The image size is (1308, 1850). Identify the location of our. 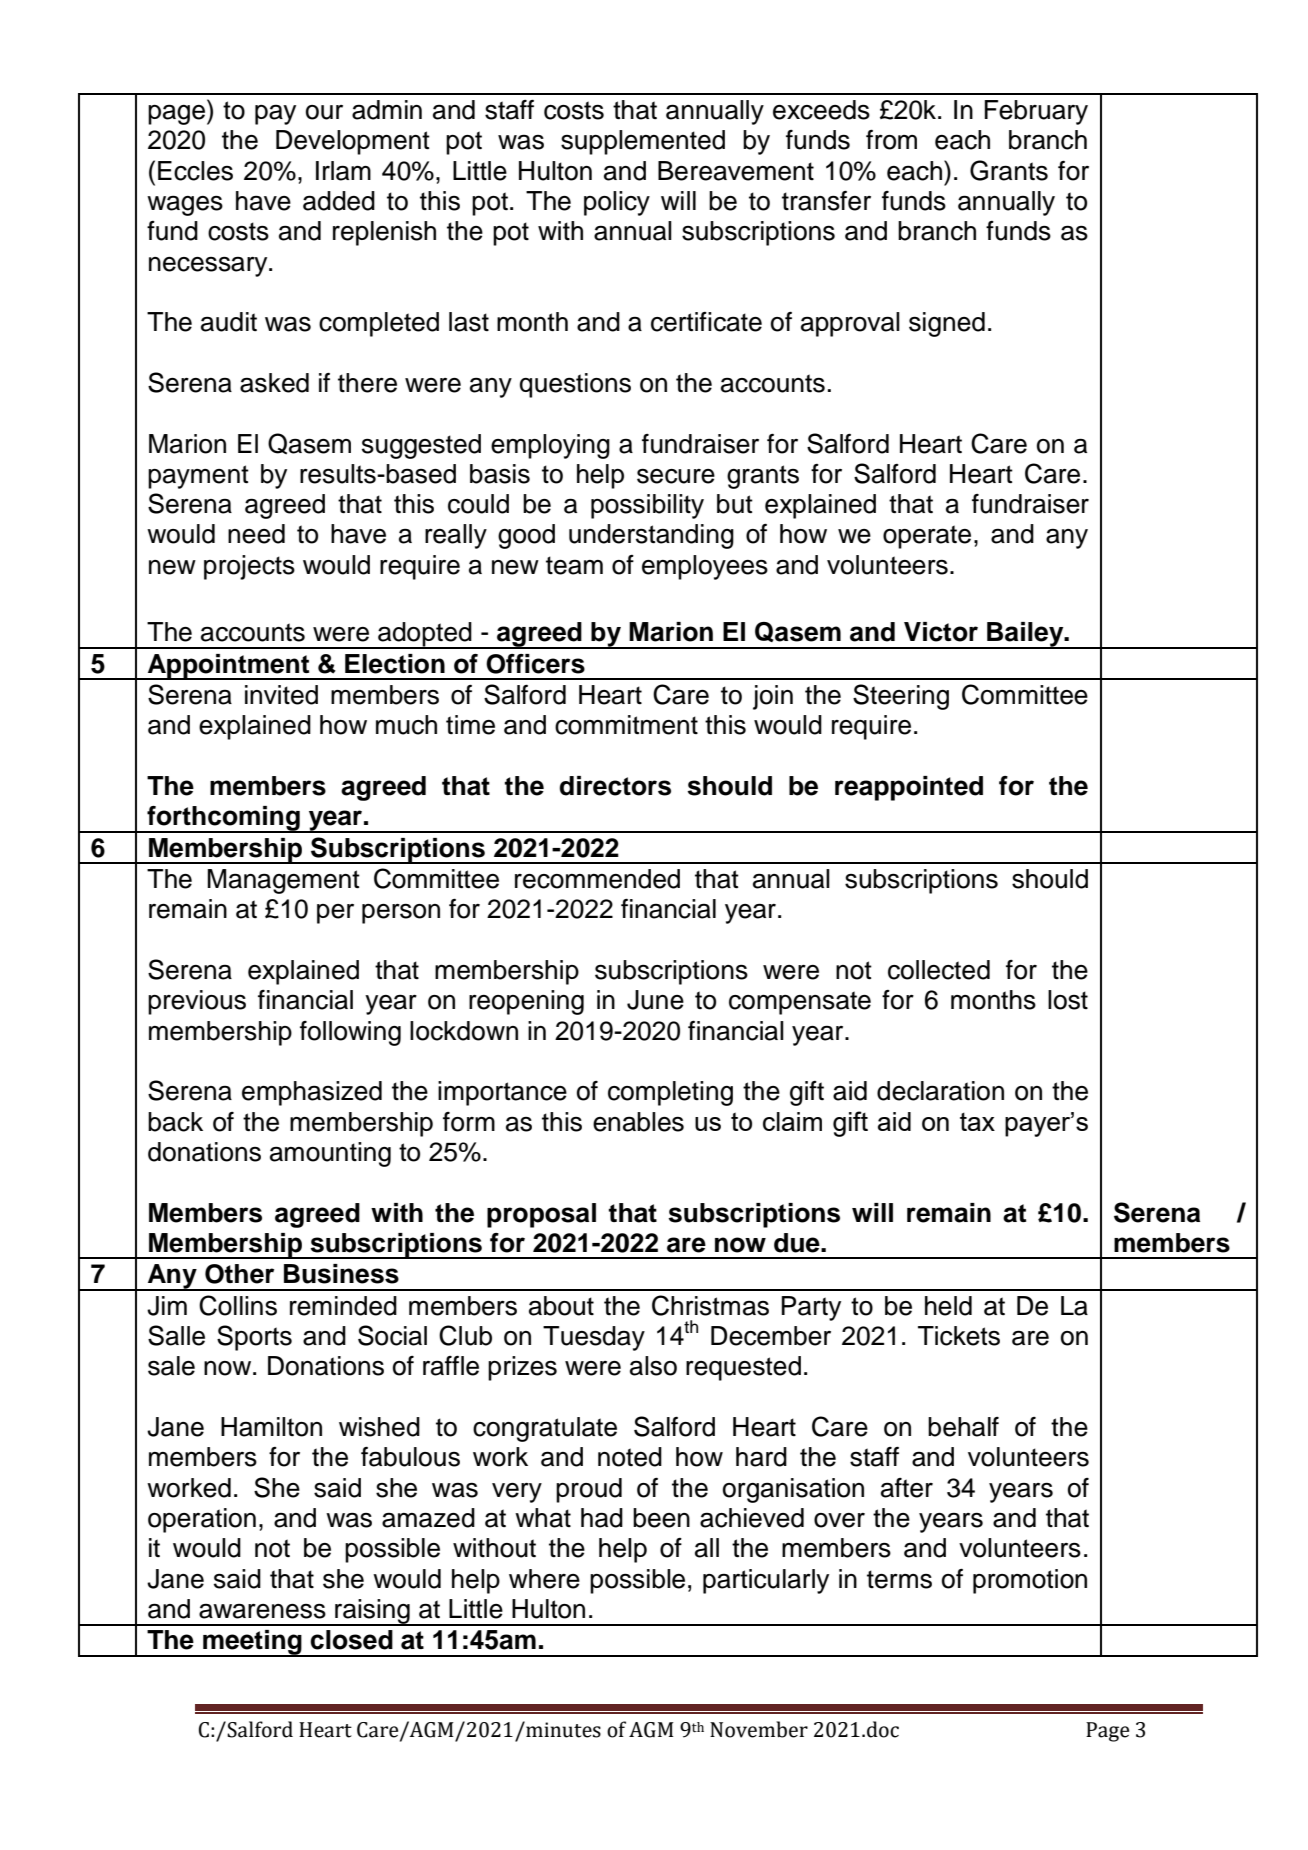
(324, 112).
